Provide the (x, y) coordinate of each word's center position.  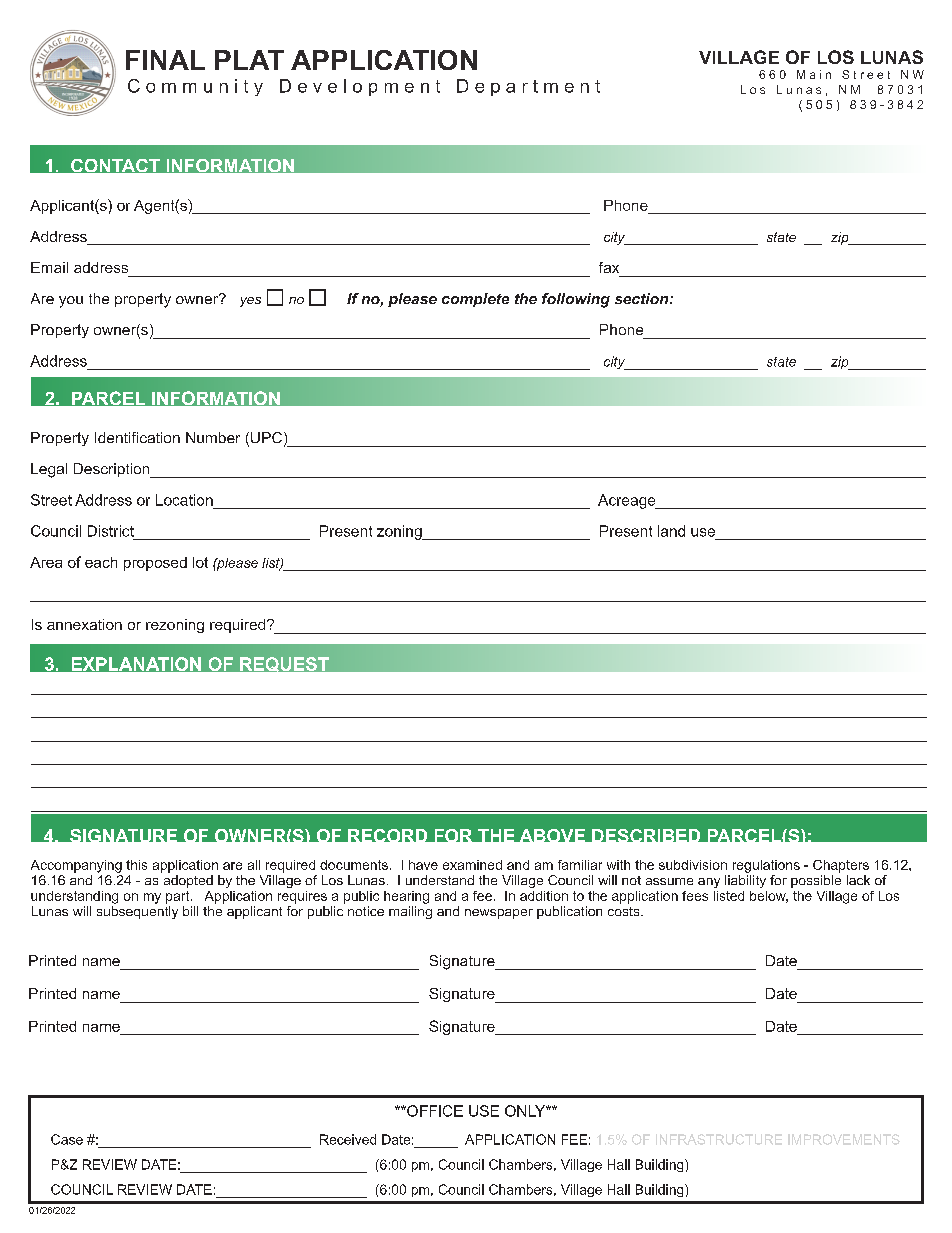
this (136, 865)
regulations (766, 866)
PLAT (249, 60)
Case (67, 1139)
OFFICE (434, 1111)
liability (745, 881)
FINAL (165, 60)
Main (814, 74)
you (71, 302)
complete (475, 300)
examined (472, 865)
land (671, 531)
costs (625, 911)
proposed (155, 564)
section (643, 298)
